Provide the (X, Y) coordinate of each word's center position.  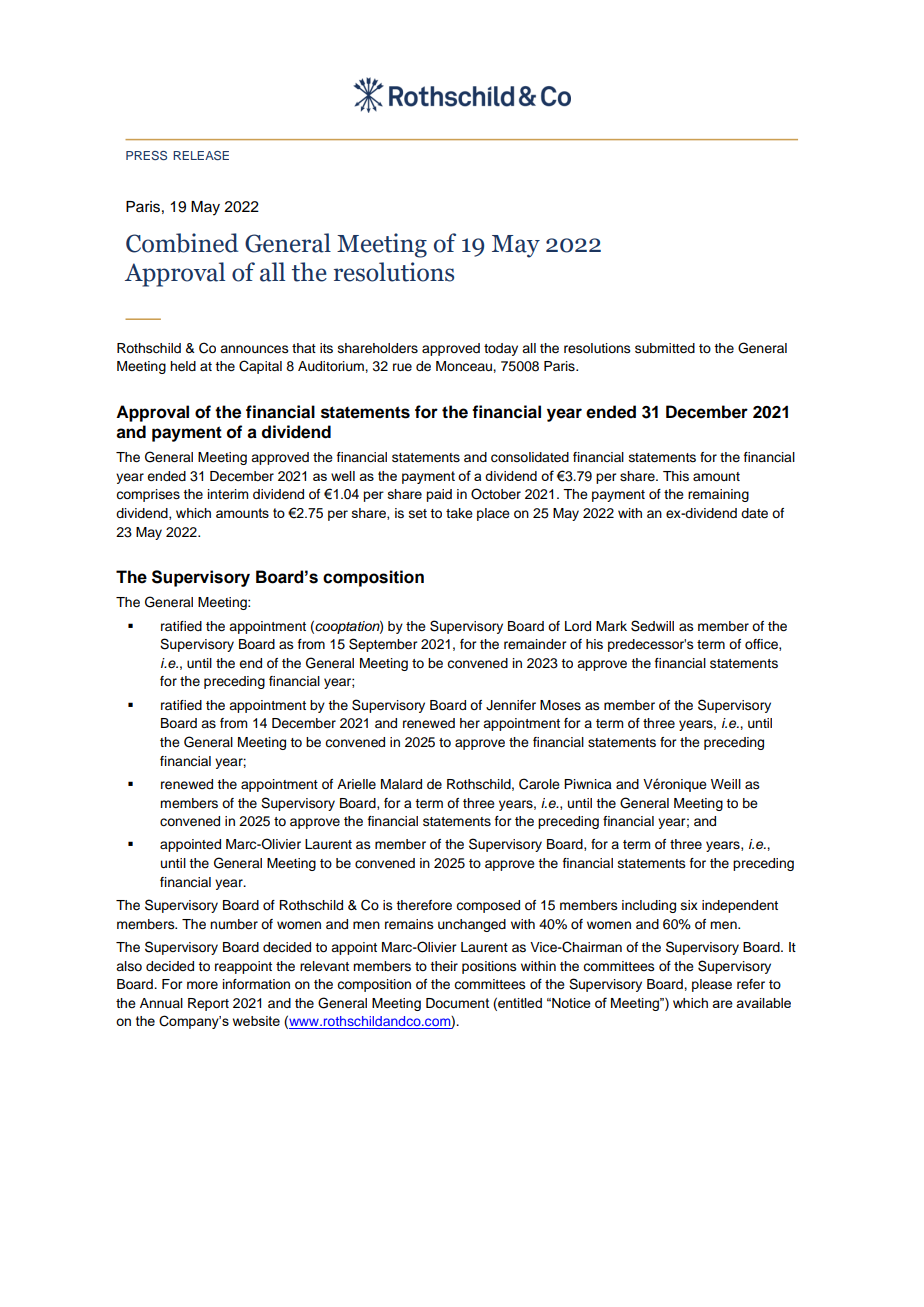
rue (402, 367)
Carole (539, 784)
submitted (665, 348)
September (383, 645)
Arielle (356, 784)
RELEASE (201, 155)
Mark (611, 626)
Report (208, 1004)
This (676, 476)
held (183, 366)
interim (228, 494)
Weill (726, 784)
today (501, 349)
